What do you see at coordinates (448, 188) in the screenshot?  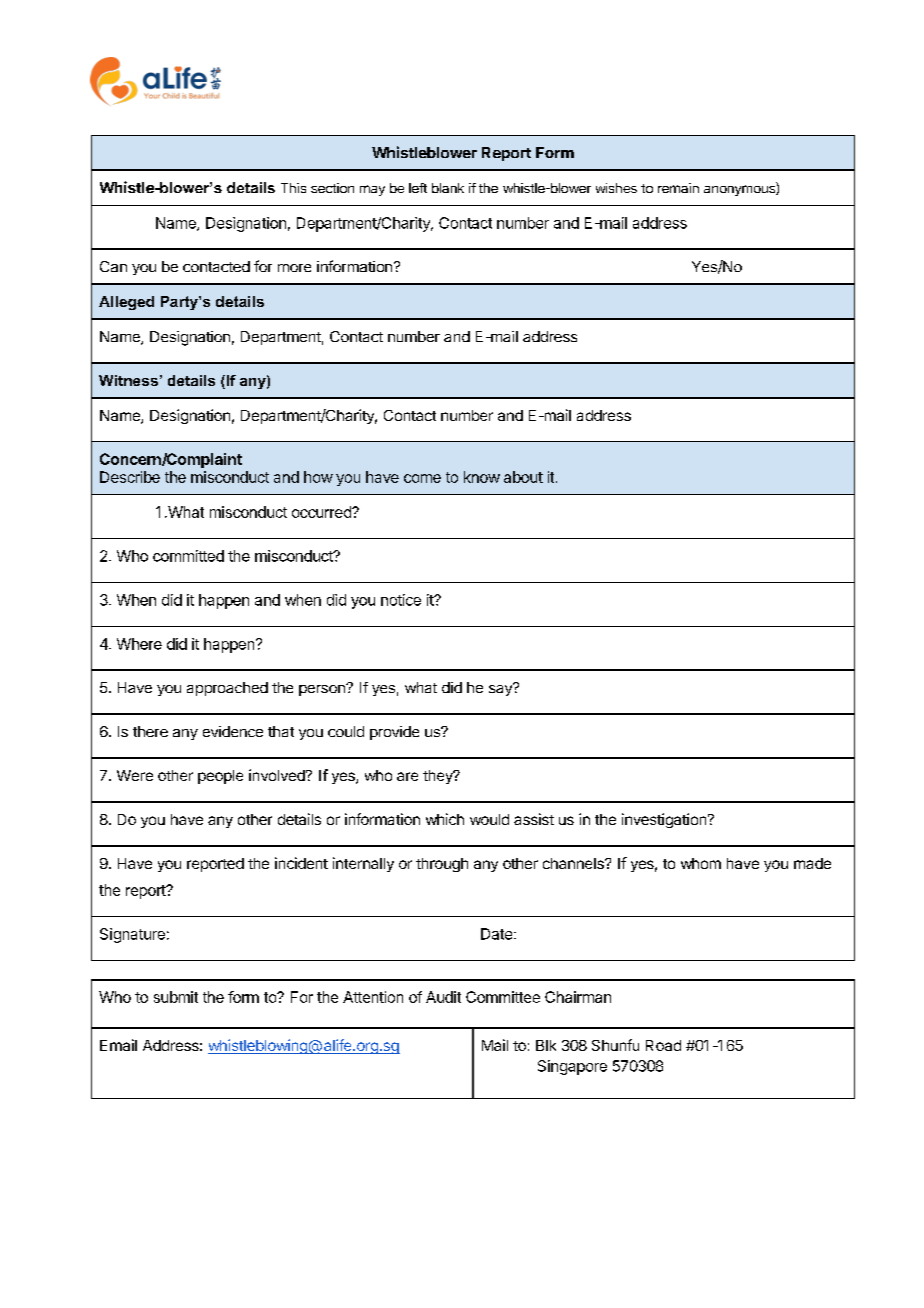 I see `blank` at bounding box center [448, 188].
